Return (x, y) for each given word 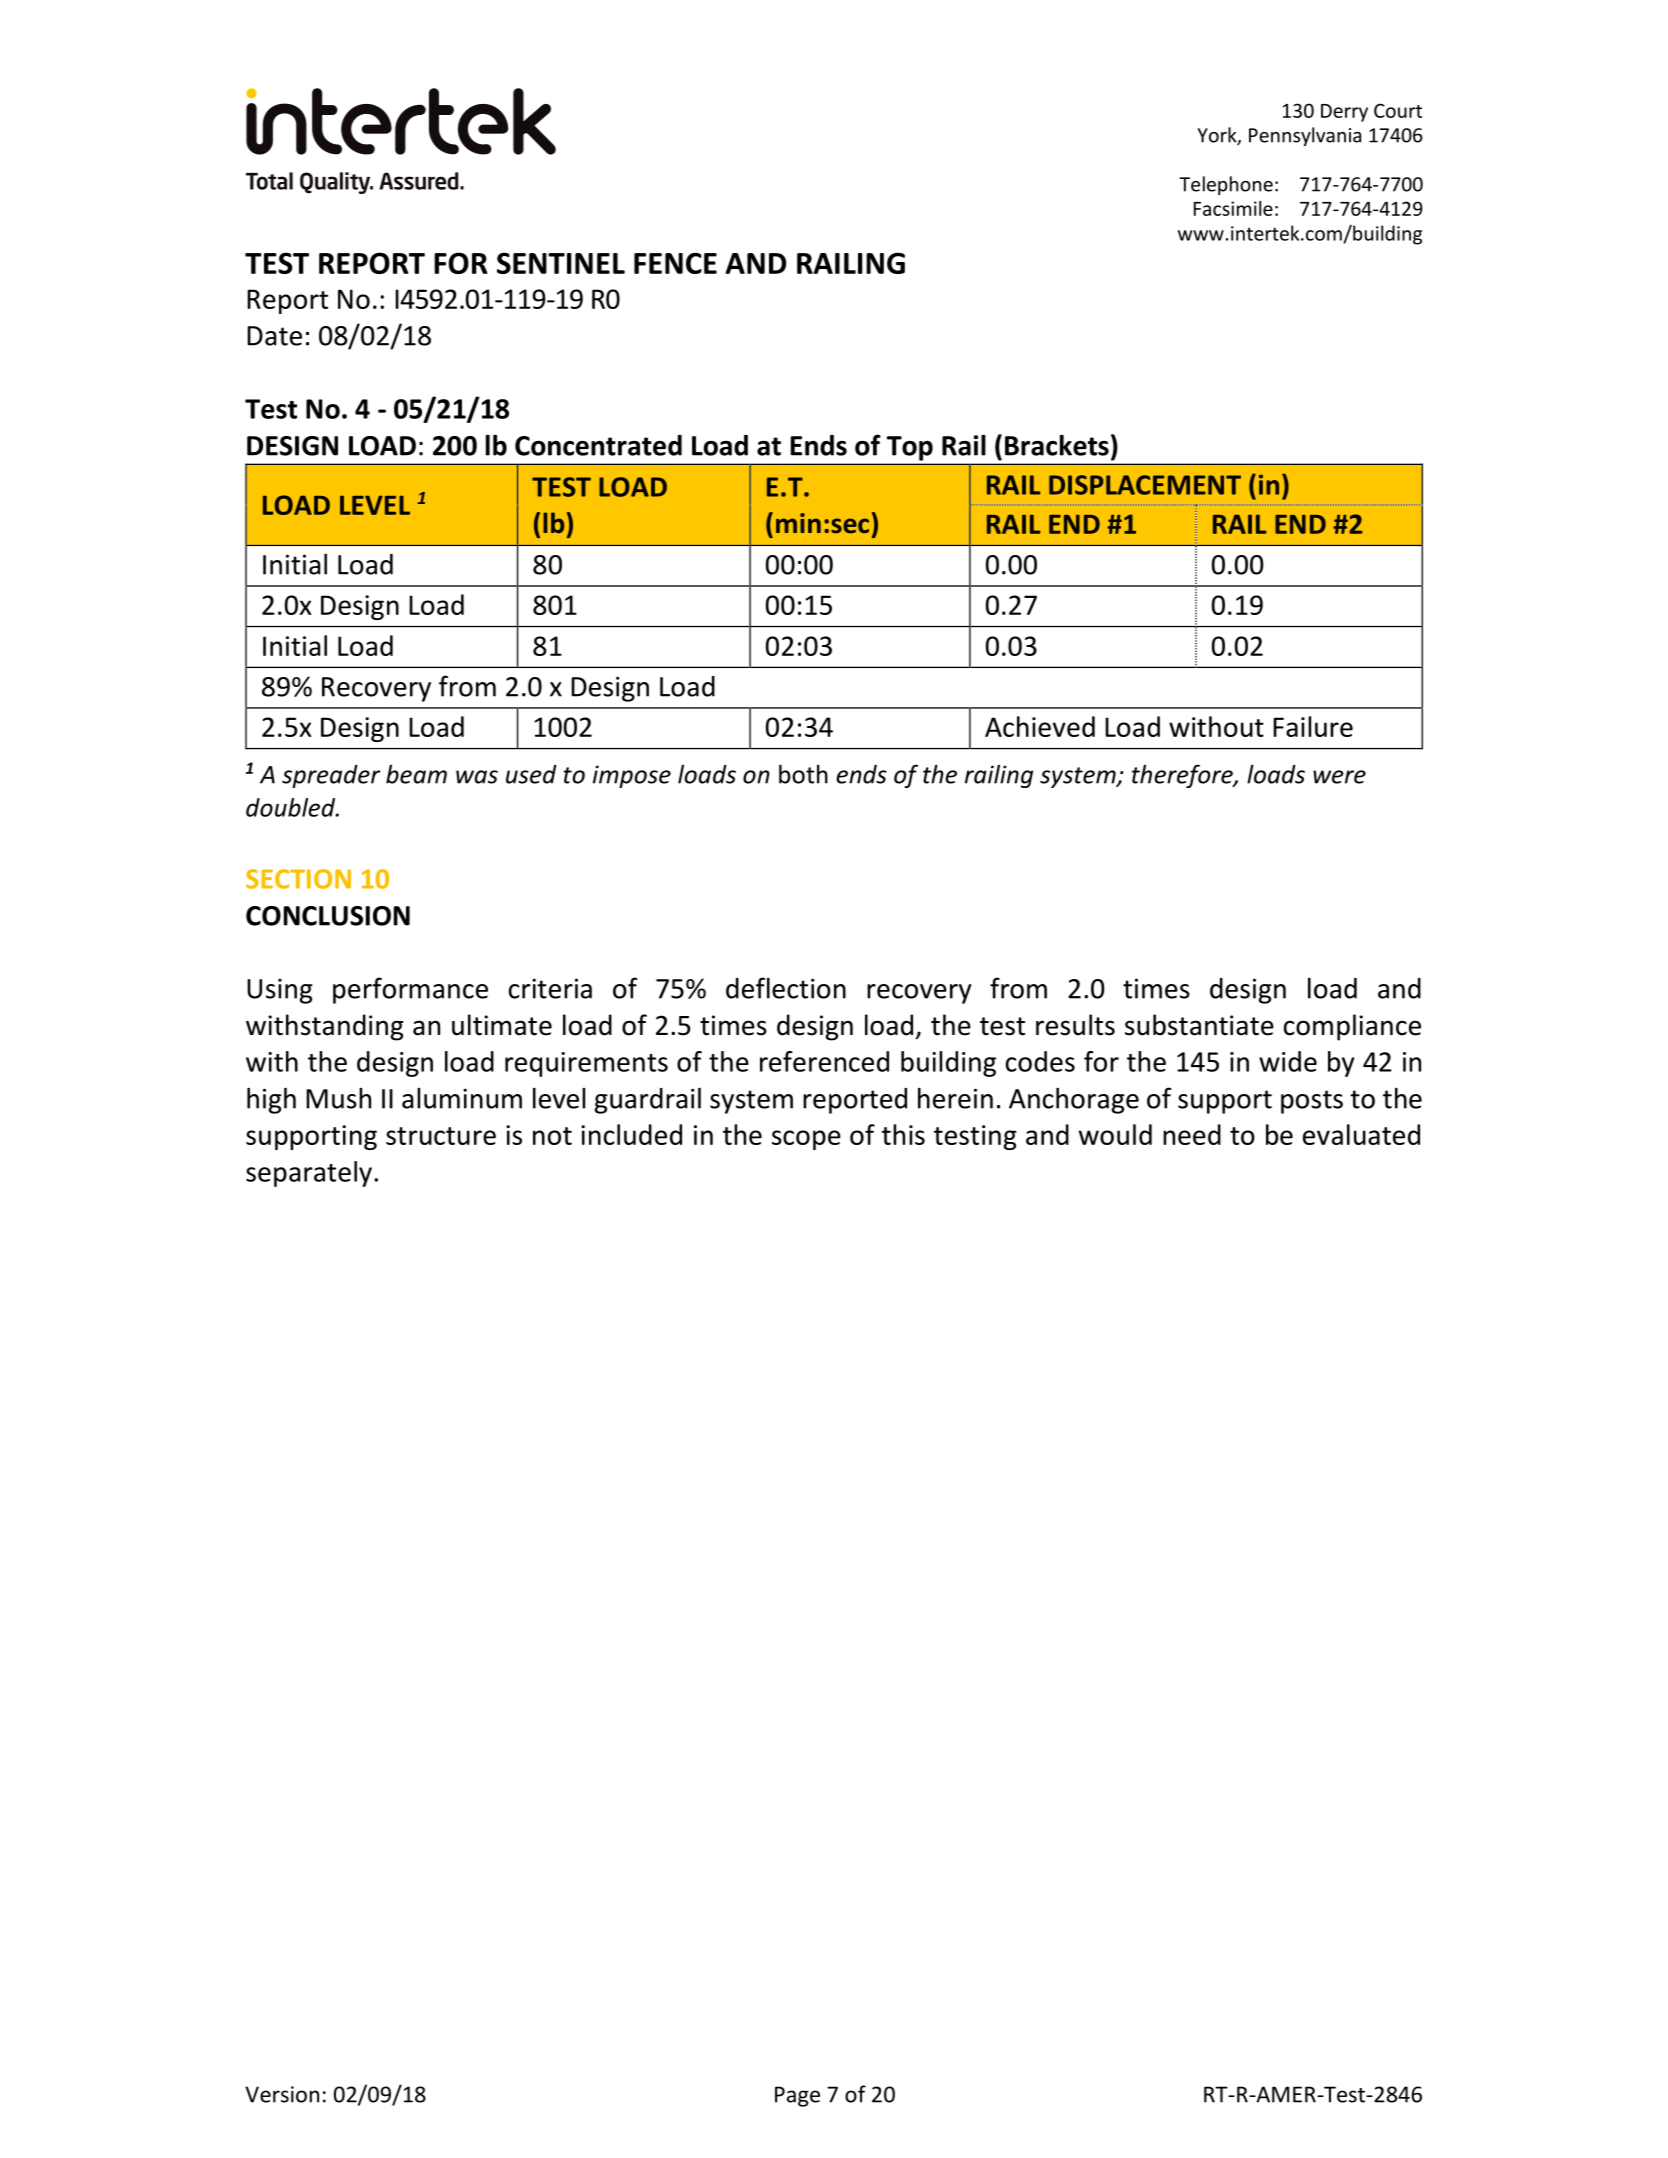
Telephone (1226, 185)
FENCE (675, 263)
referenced (824, 1061)
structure (441, 1136)
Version (282, 2094)
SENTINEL (561, 263)
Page (797, 2096)
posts (1312, 1102)
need (1192, 1134)
